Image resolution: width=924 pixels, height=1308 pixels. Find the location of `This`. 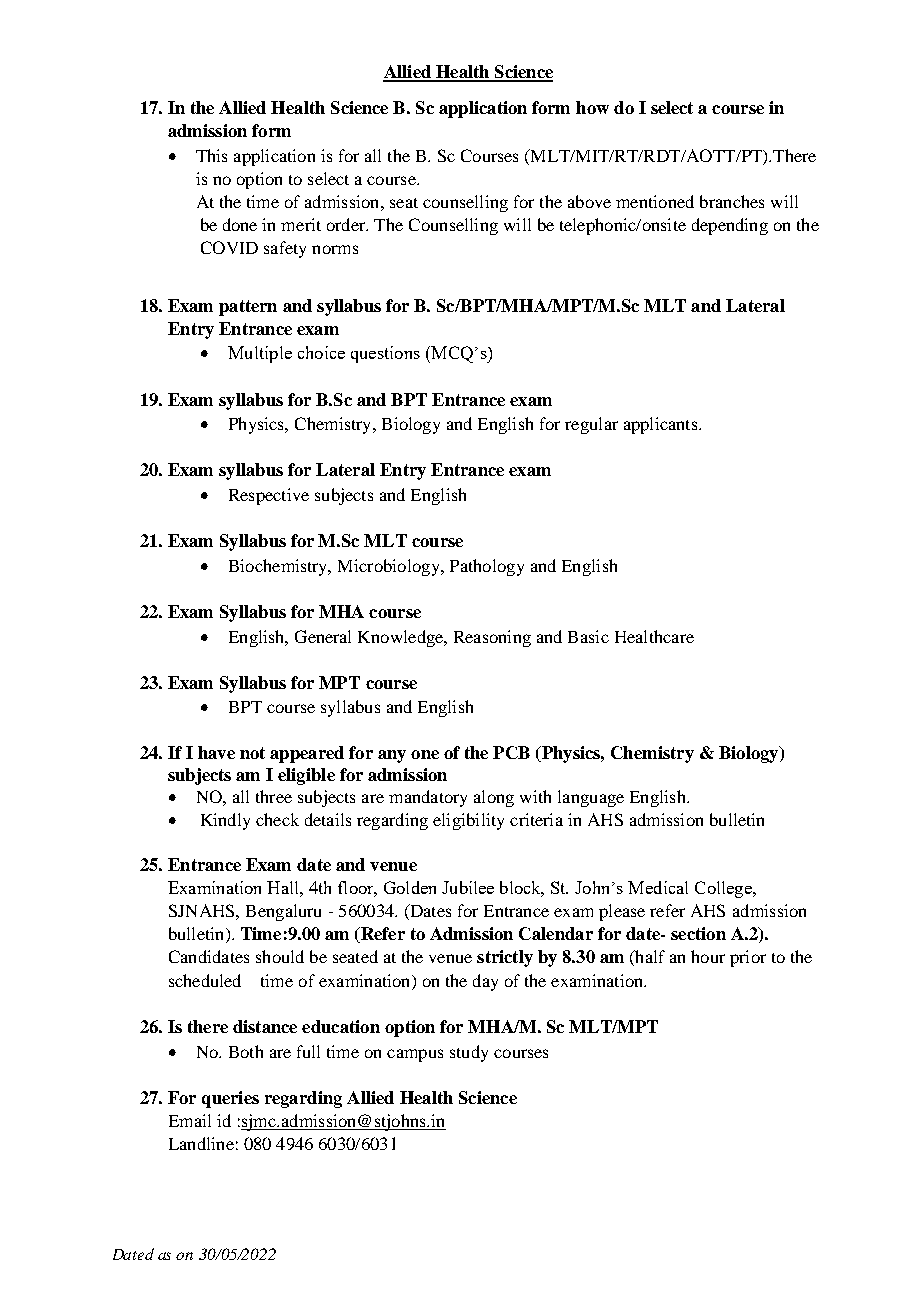

This is located at coordinates (211, 155).
